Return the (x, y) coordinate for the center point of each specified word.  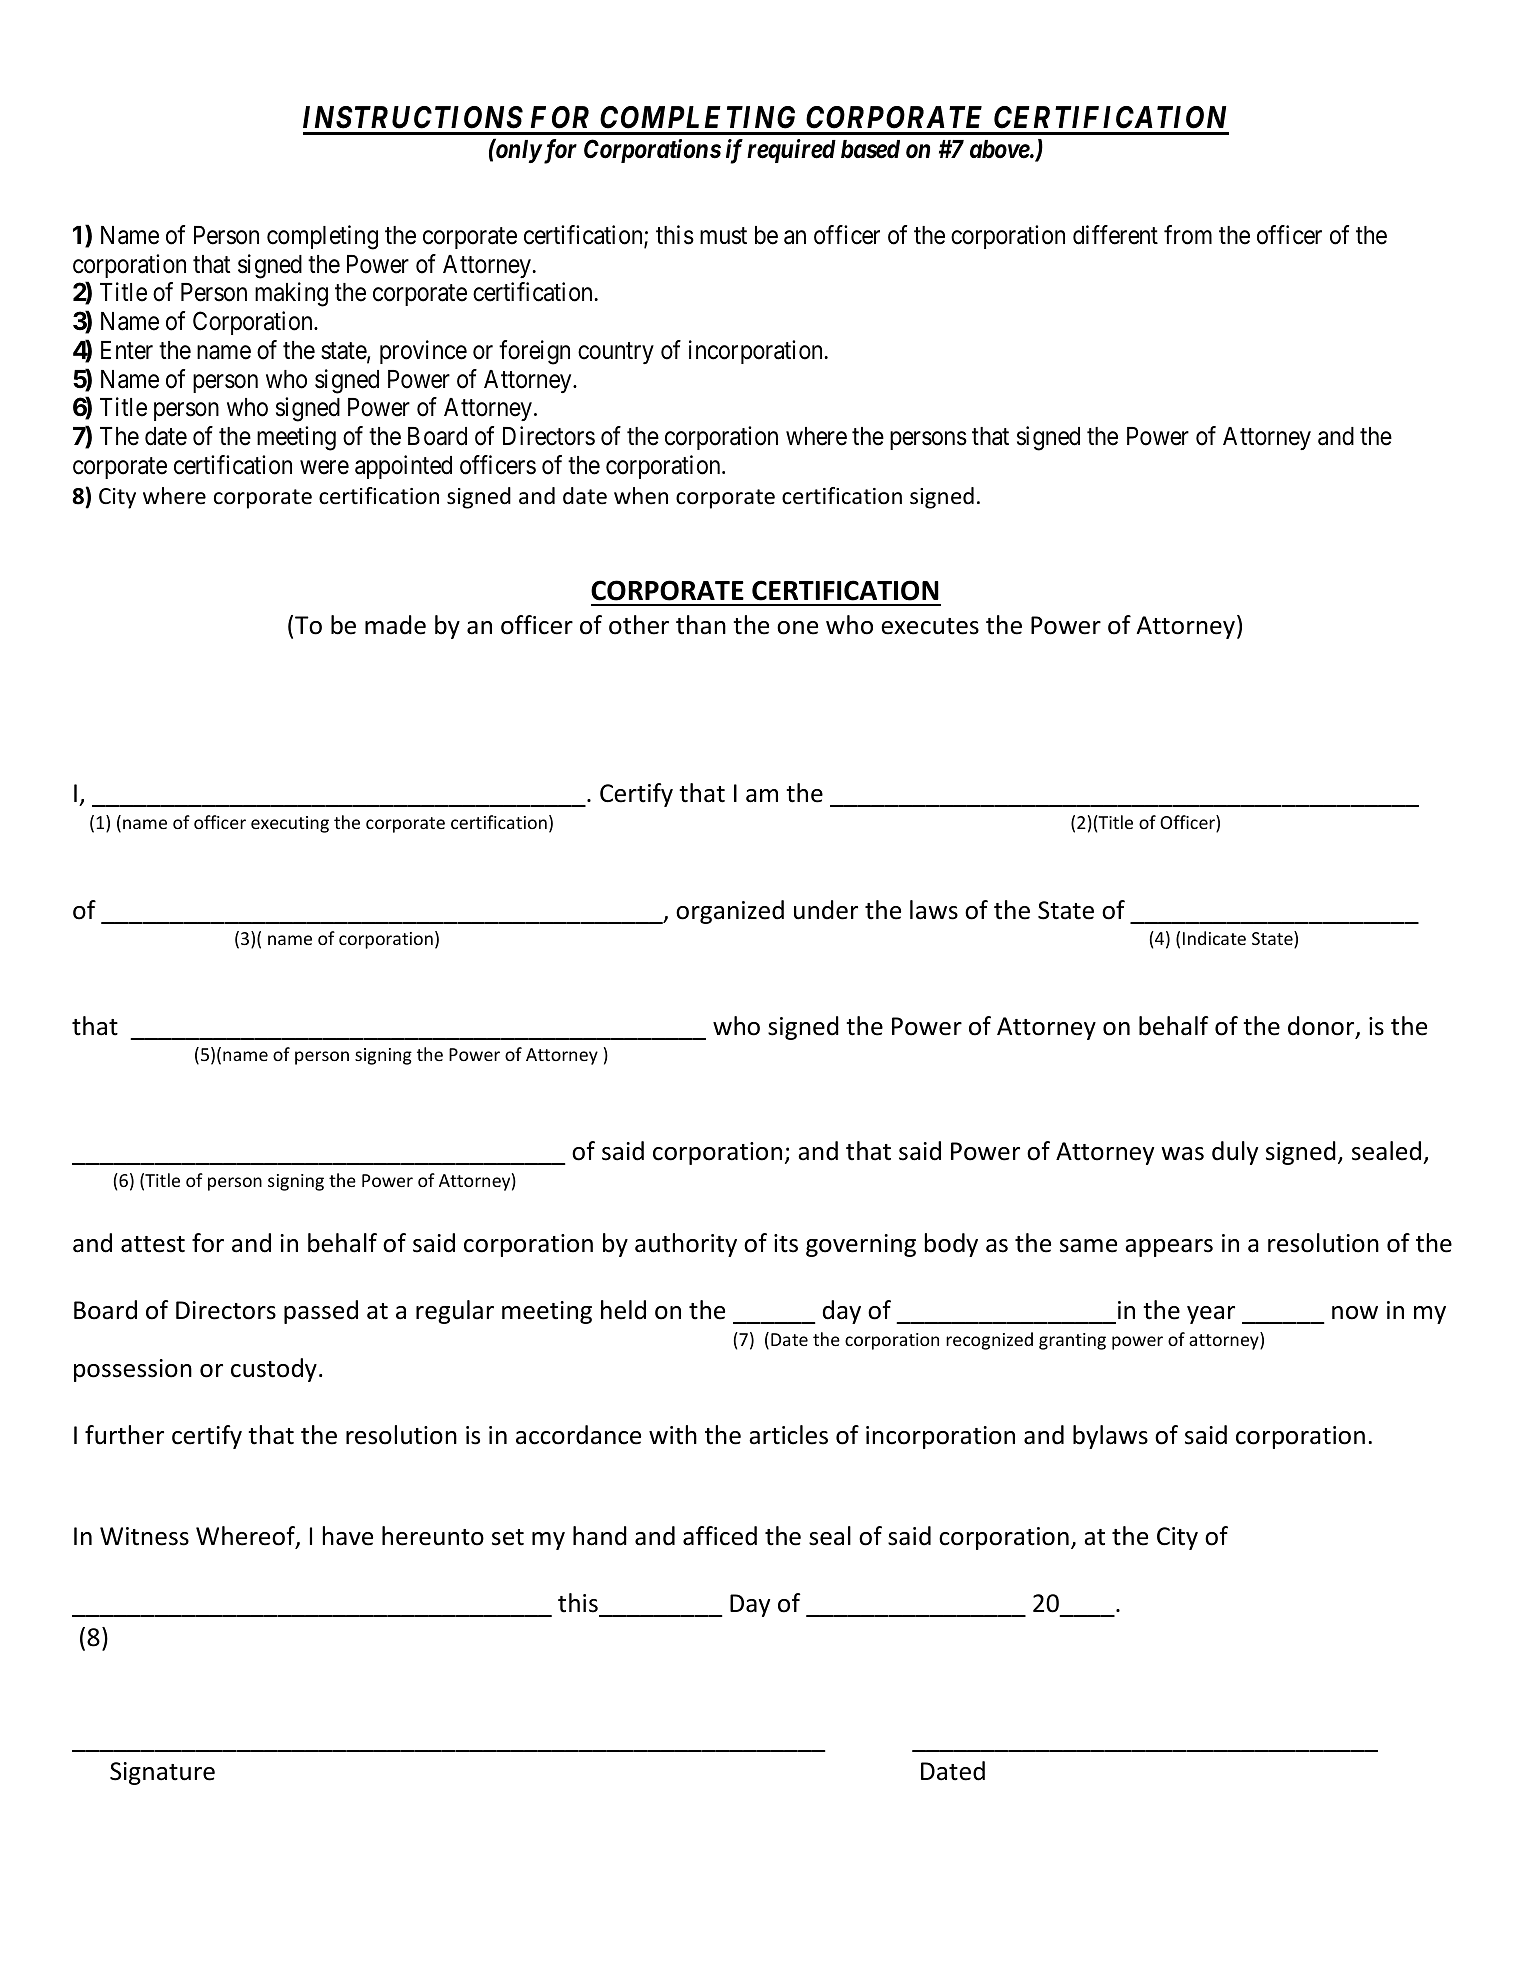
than (701, 625)
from (1188, 235)
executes (930, 626)
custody (274, 1370)
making (291, 294)
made (395, 625)
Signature (162, 1773)
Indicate (1214, 938)
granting (1072, 1341)
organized (730, 912)
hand (600, 1536)
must (723, 236)
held (623, 1310)
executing (290, 824)
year (1211, 1315)
